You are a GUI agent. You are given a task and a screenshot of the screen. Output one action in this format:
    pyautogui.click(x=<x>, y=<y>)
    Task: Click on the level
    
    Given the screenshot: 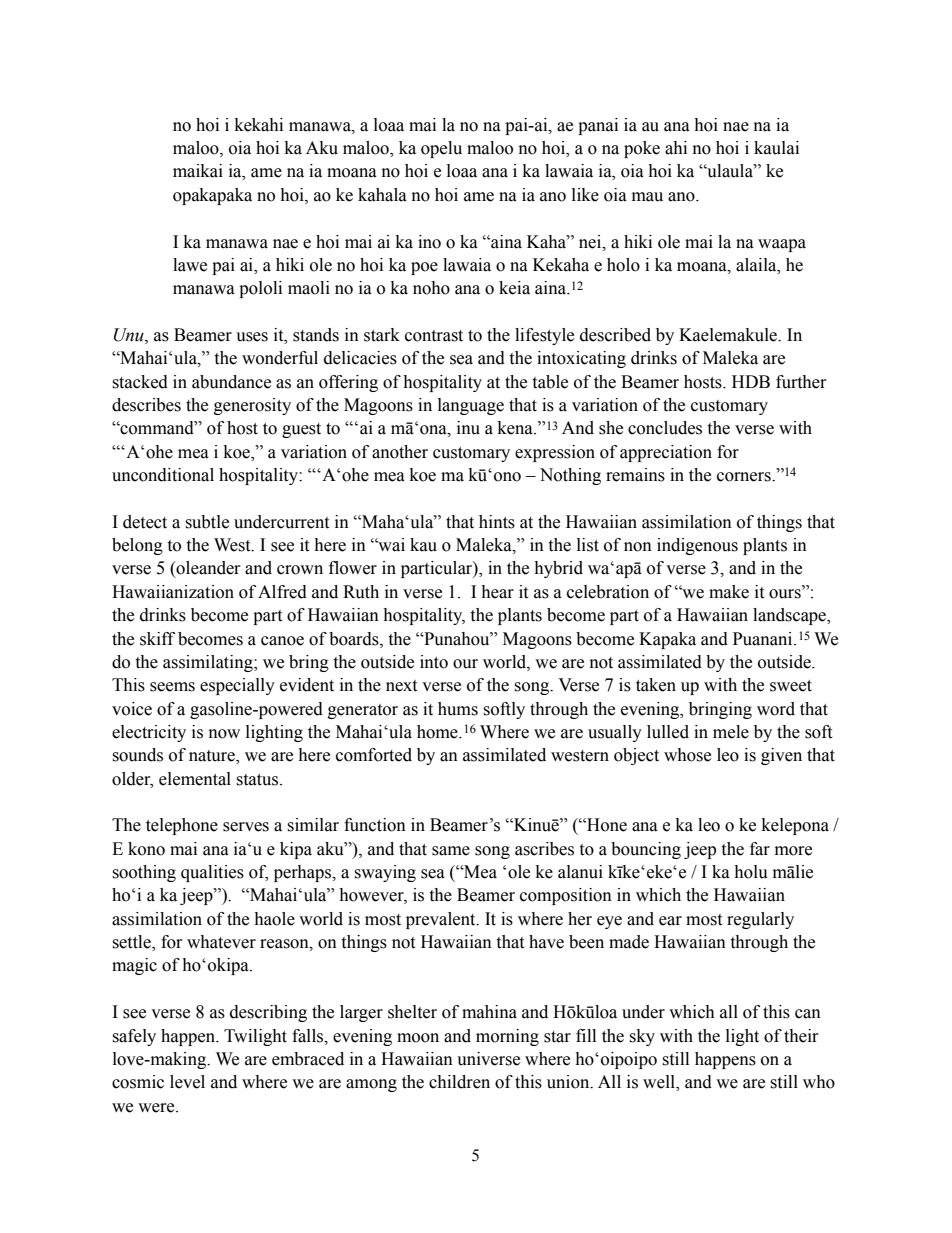 What is the action you would take?
    pyautogui.click(x=187, y=1082)
